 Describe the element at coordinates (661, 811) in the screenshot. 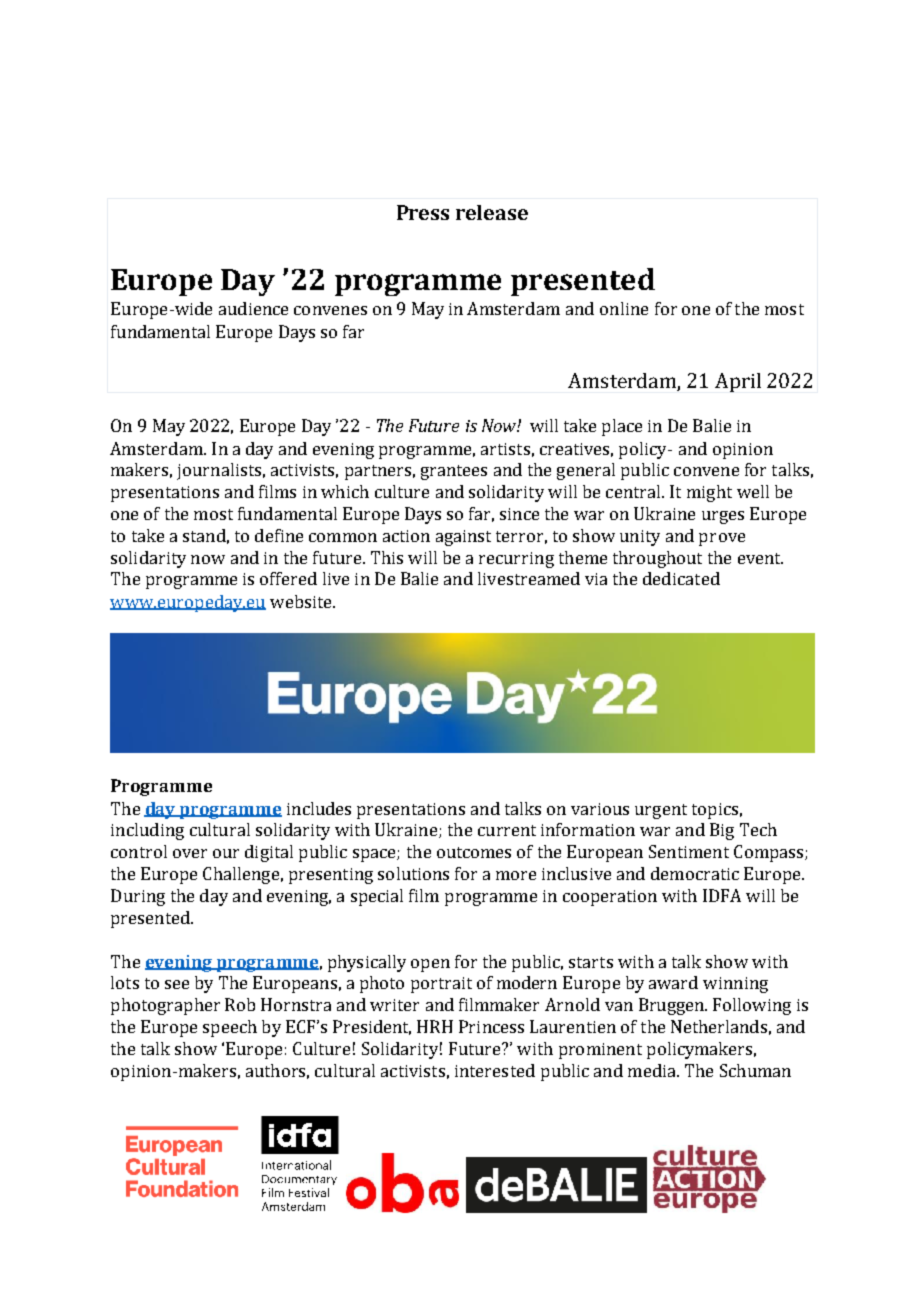

I see `urgent` at that location.
